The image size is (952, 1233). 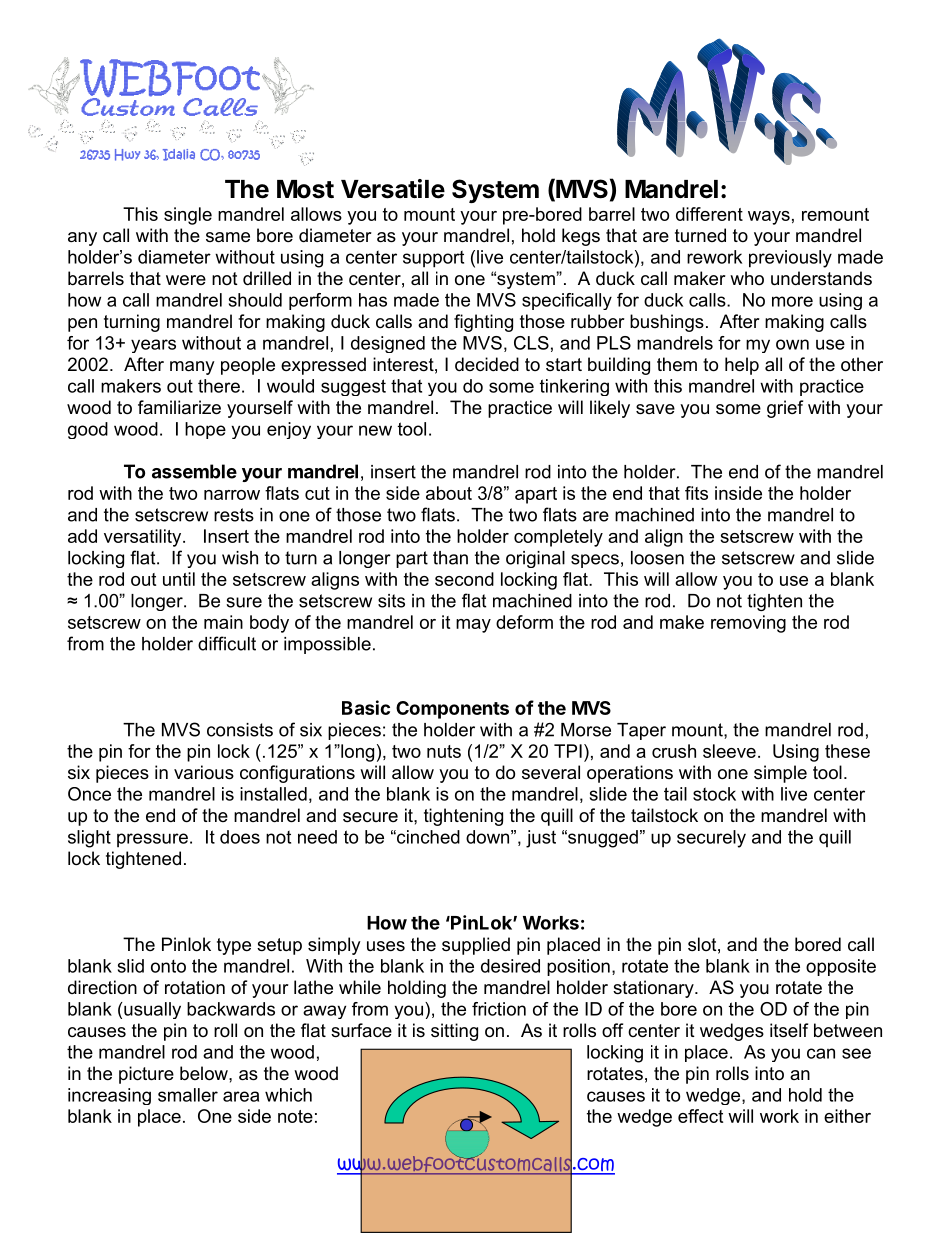 What do you see at coordinates (188, 216) in the screenshot?
I see `single` at bounding box center [188, 216].
